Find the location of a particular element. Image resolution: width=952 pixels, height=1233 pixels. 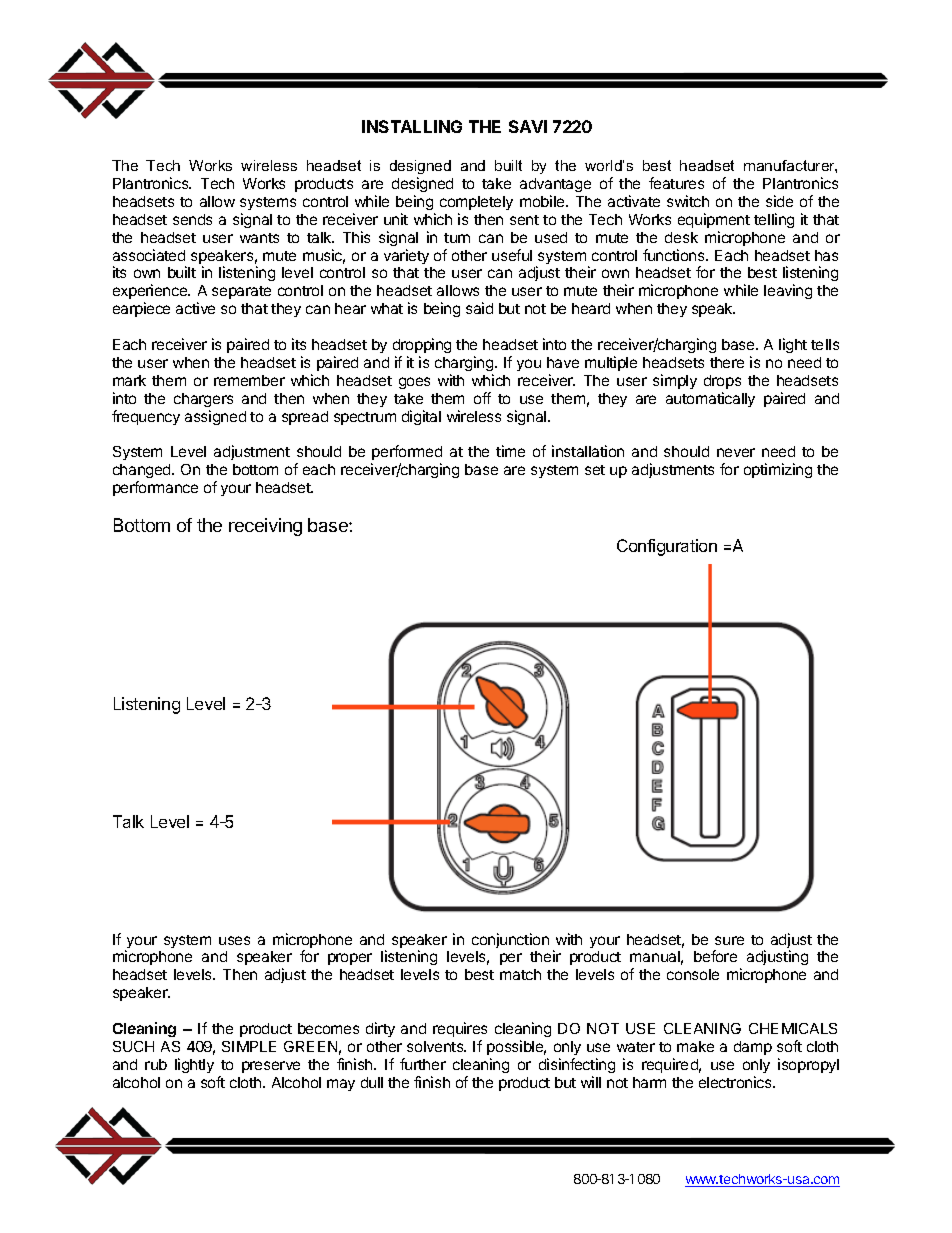

optimizing is located at coordinates (778, 470).
